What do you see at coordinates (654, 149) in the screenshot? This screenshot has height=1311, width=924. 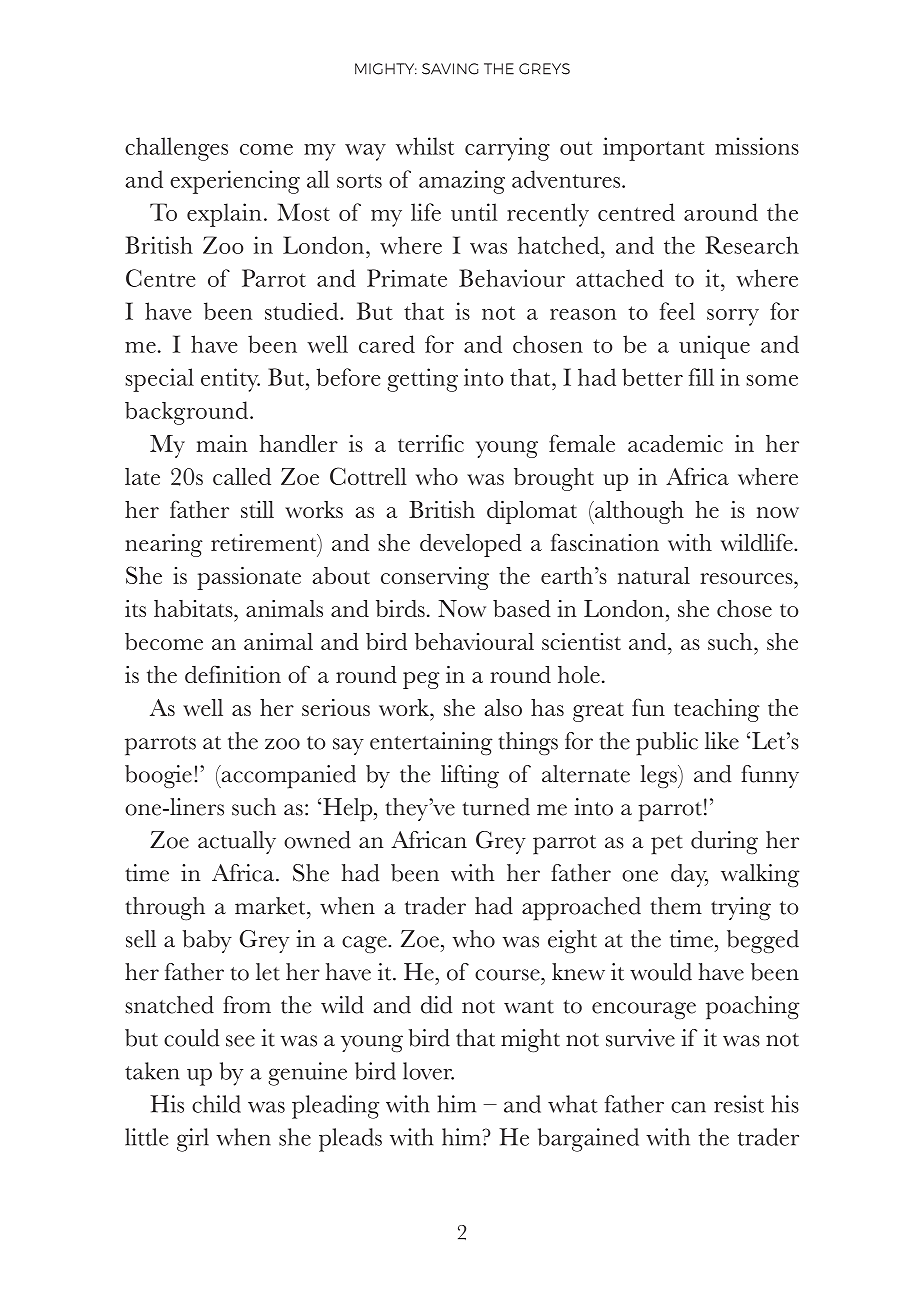 I see `important` at bounding box center [654, 149].
